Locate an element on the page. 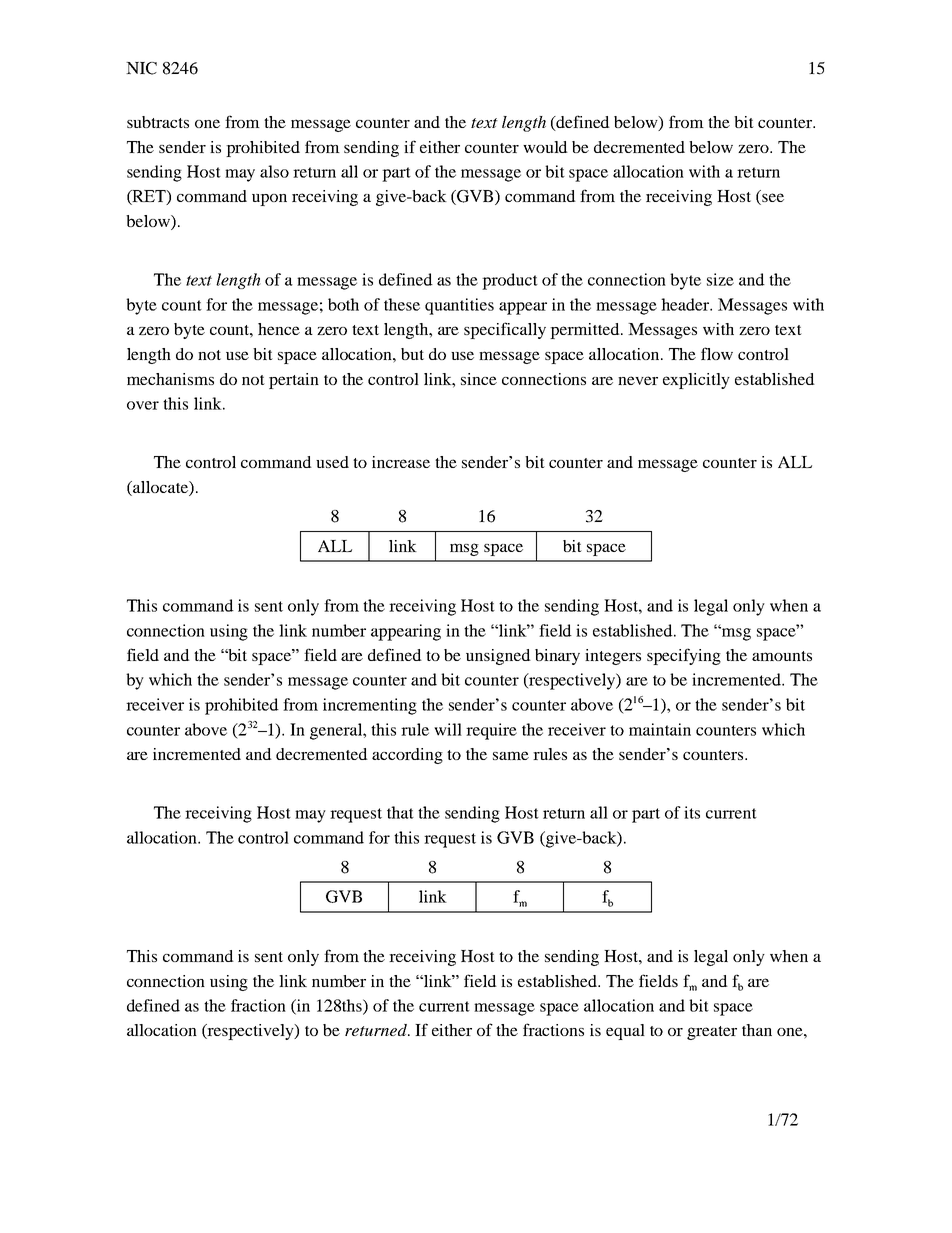  that is located at coordinates (400, 812).
